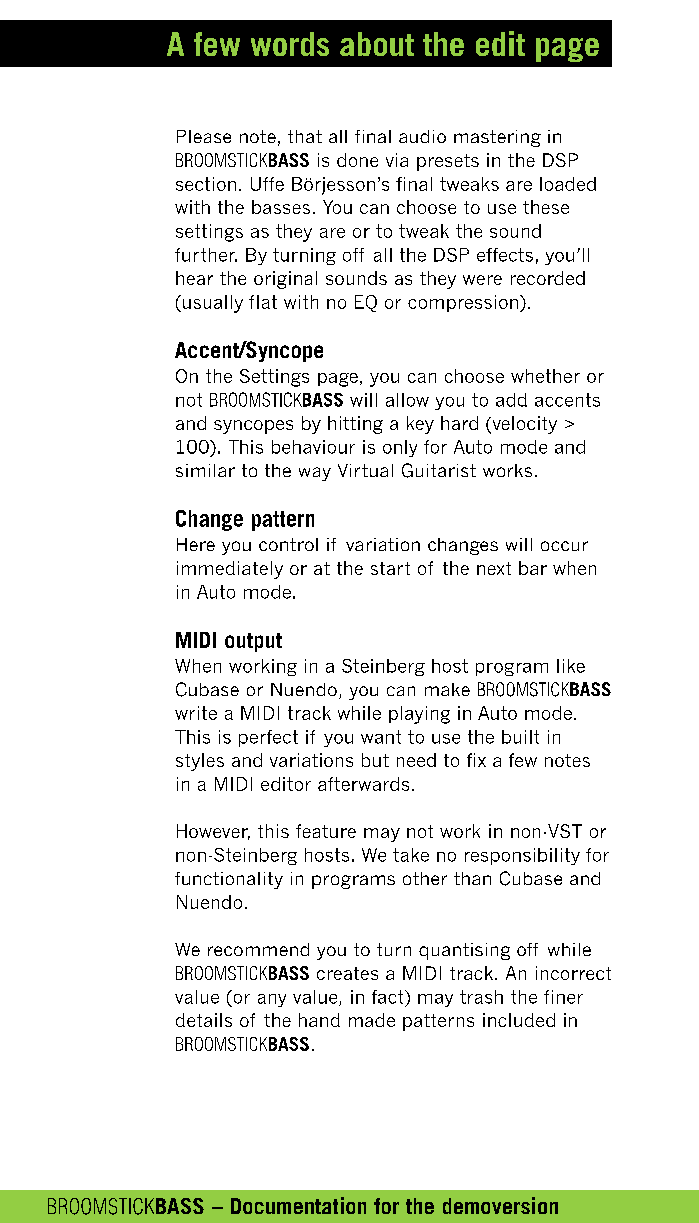  Describe the element at coordinates (522, 856) in the image. I see `responsibility` at that location.
